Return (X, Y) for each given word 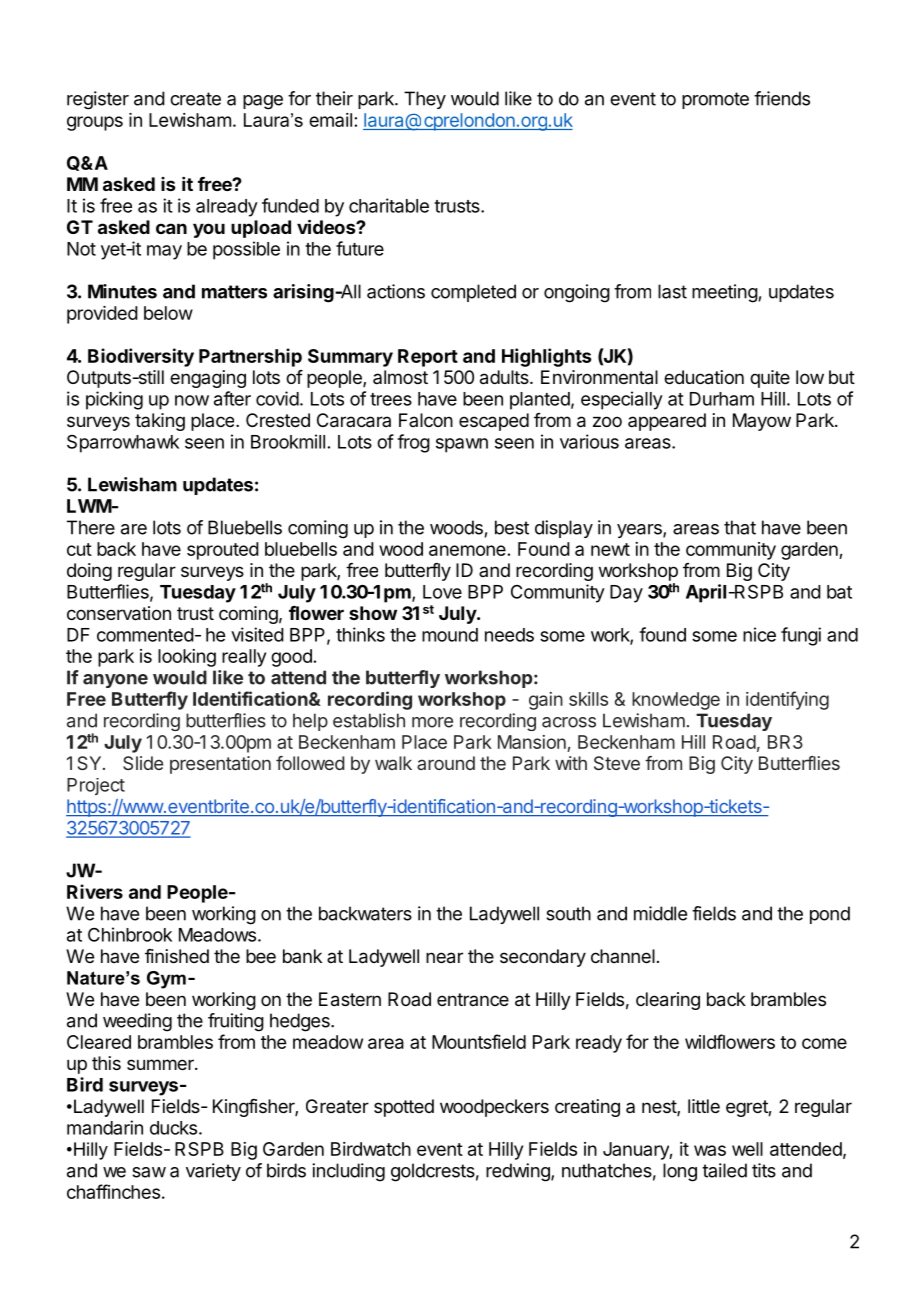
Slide (143, 763)
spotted (404, 1108)
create (195, 99)
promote (715, 100)
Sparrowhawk (123, 444)
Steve (617, 763)
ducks (173, 1128)
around (446, 763)
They (425, 100)
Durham (722, 399)
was (710, 1150)
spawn (462, 445)
